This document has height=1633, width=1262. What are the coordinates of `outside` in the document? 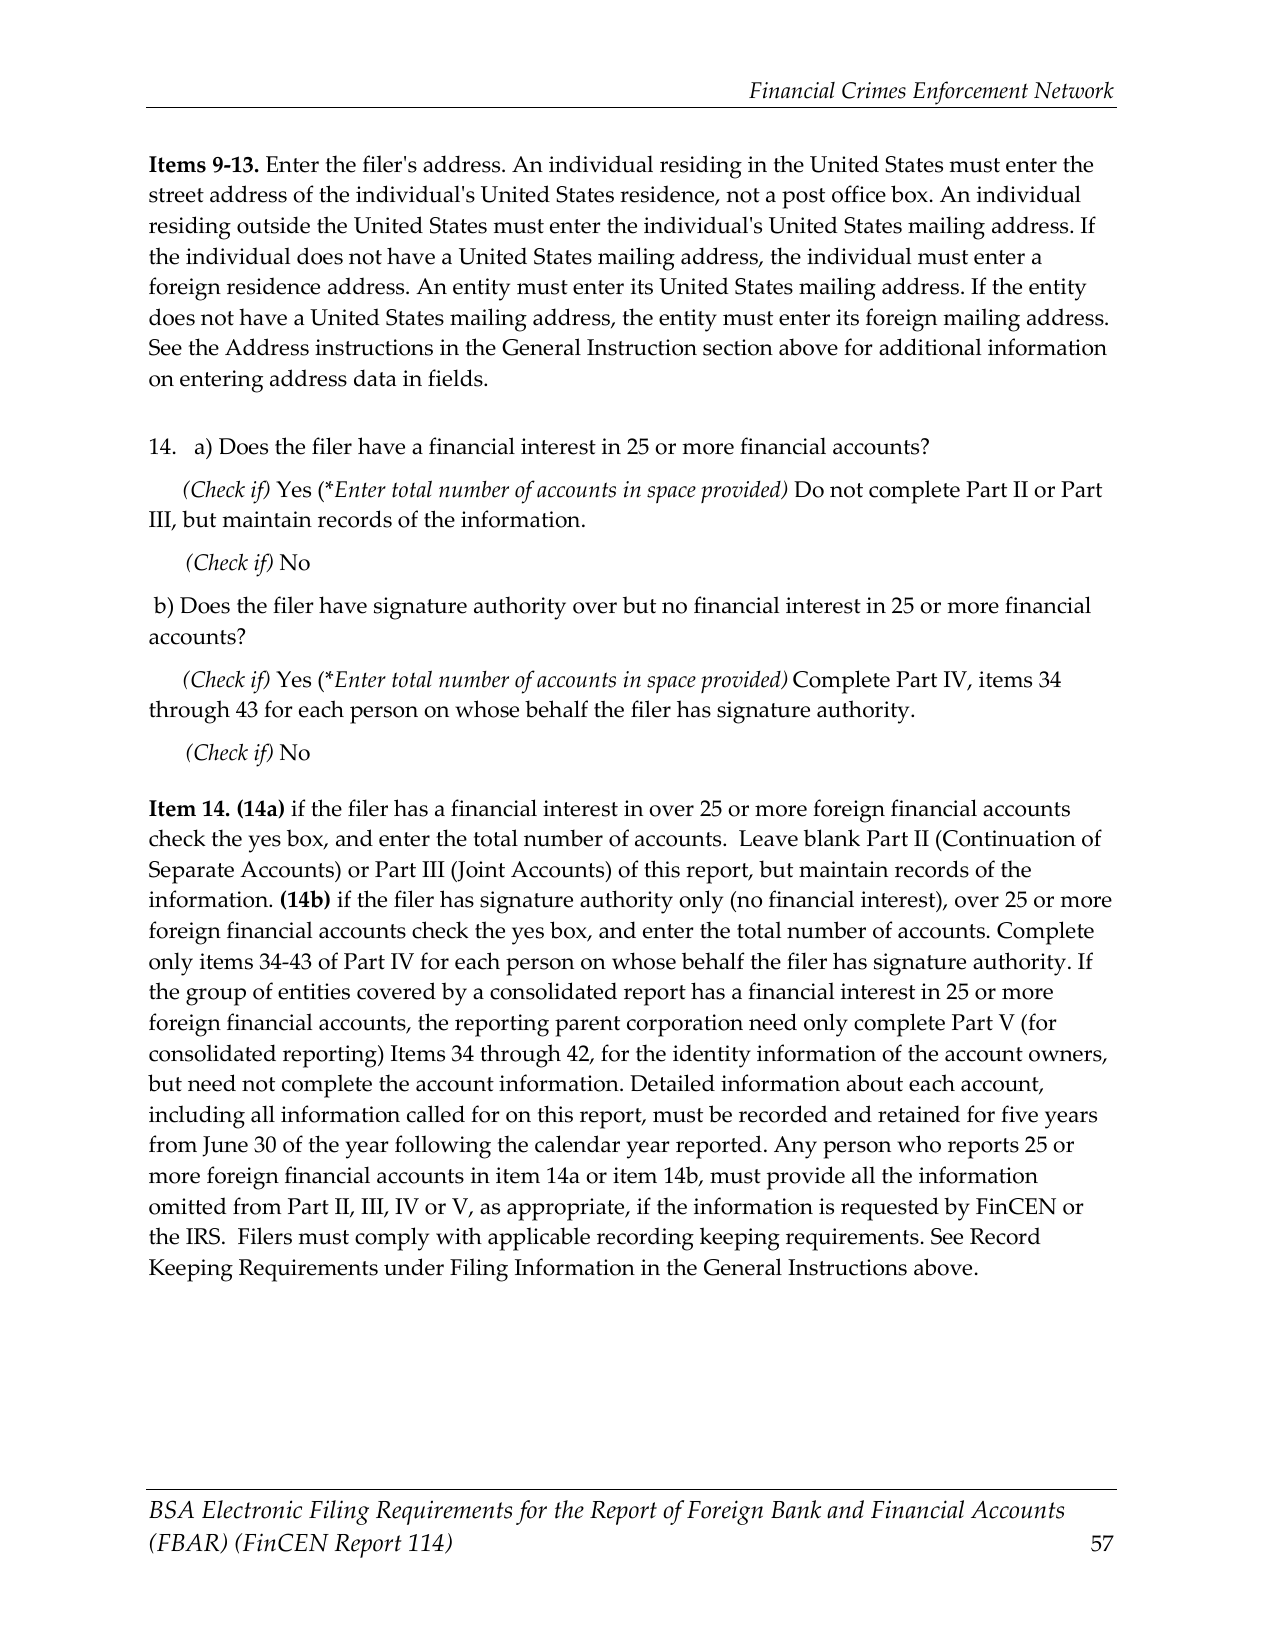 It's located at (273, 225).
